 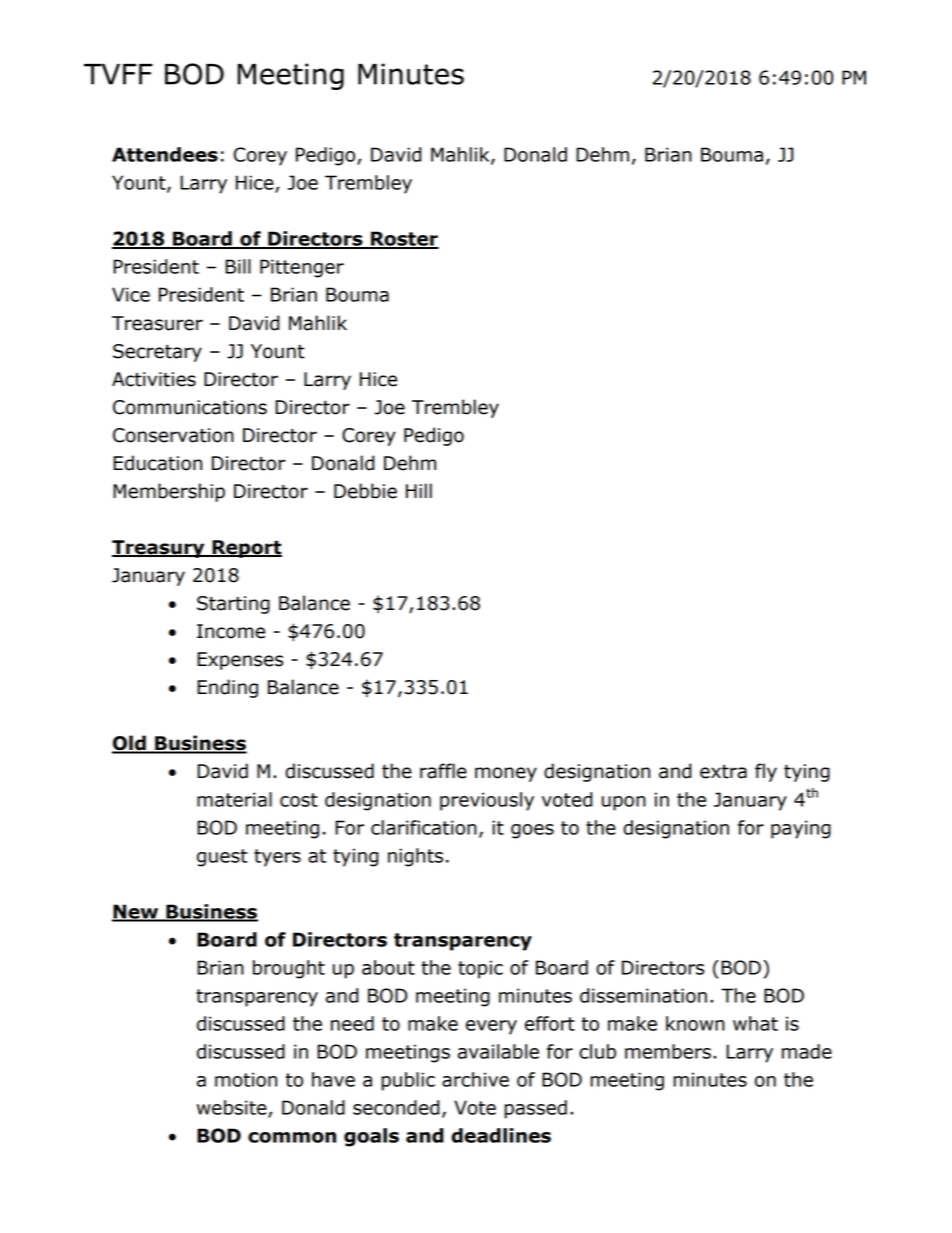 I want to click on previously, so click(x=487, y=801).
